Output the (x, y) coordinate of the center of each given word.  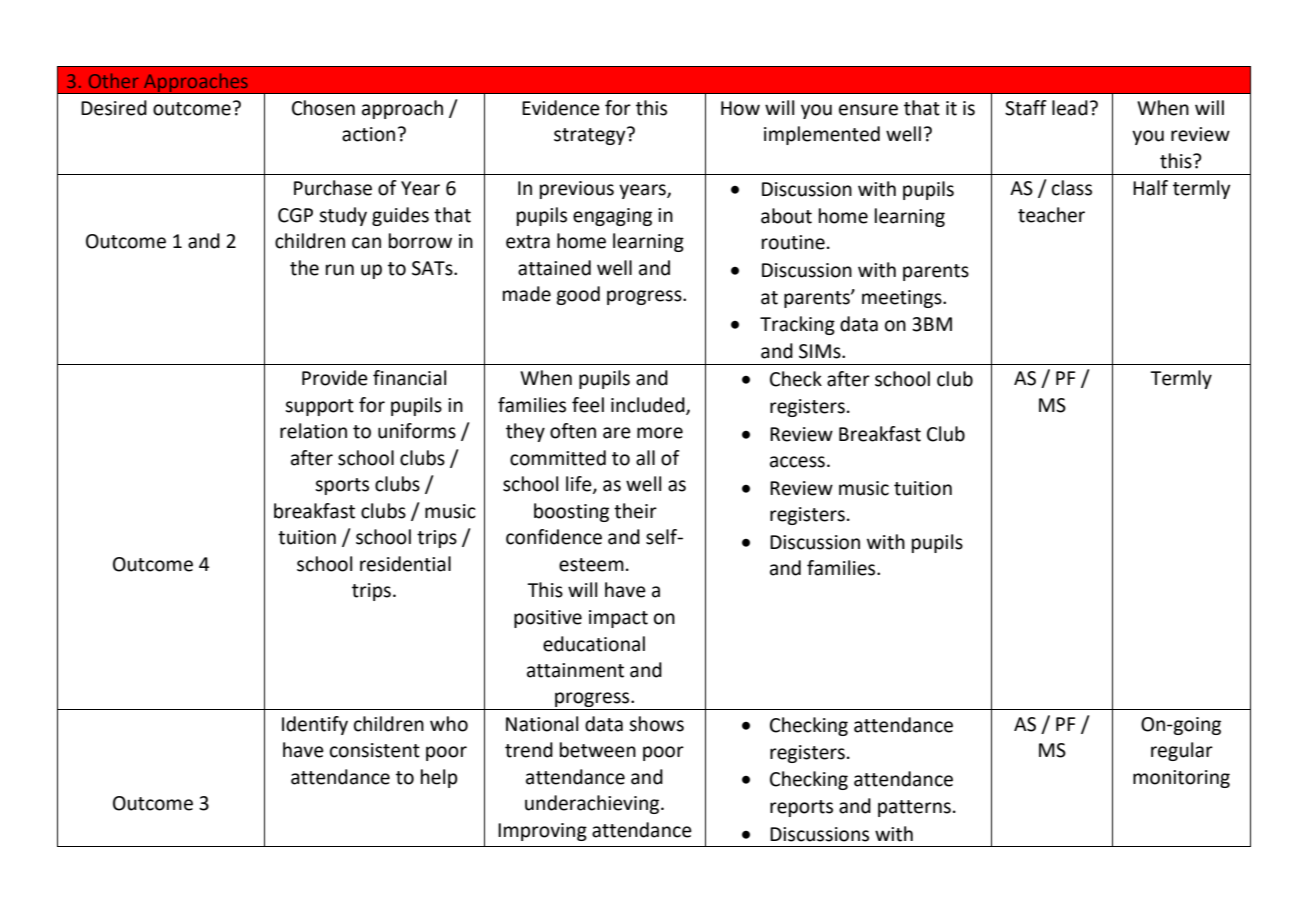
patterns (914, 808)
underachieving (593, 804)
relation (313, 431)
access (797, 462)
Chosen (323, 108)
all (645, 458)
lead (1070, 108)
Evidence (561, 108)
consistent (375, 750)
